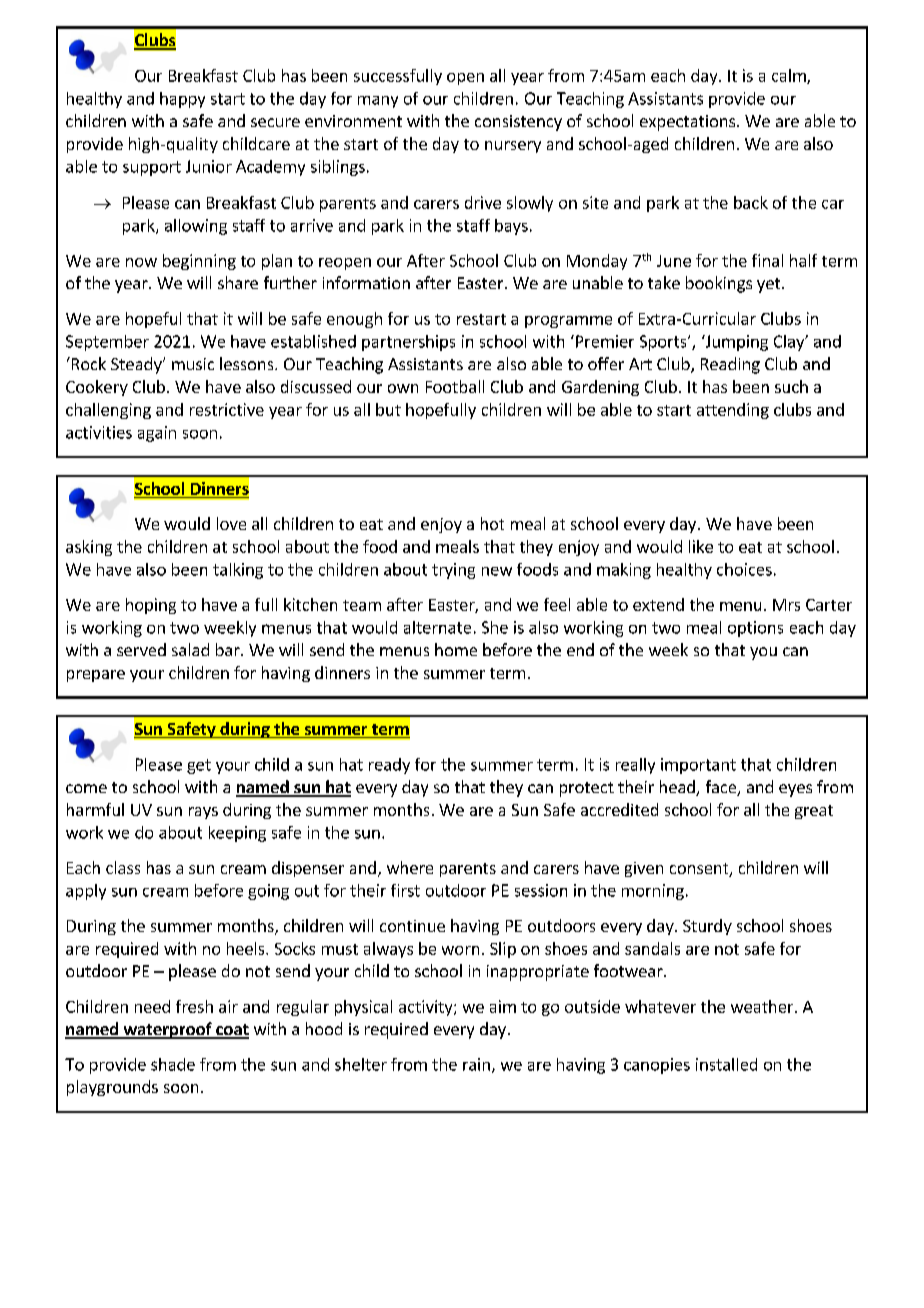  I want to click on love, so click(231, 523).
